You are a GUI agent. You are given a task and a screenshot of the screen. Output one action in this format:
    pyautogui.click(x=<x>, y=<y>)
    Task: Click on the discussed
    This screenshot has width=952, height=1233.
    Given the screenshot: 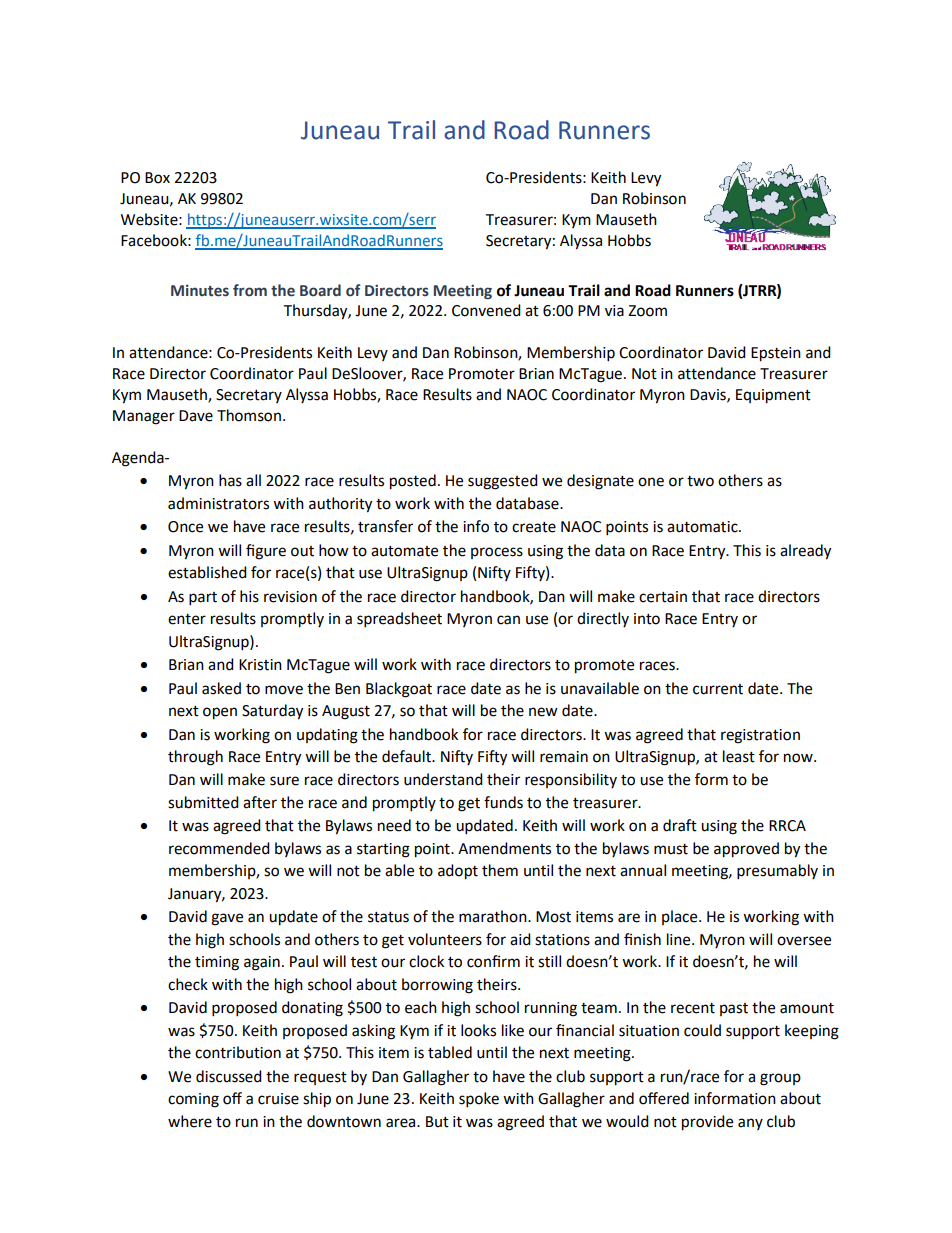 What is the action you would take?
    pyautogui.click(x=229, y=1076)
